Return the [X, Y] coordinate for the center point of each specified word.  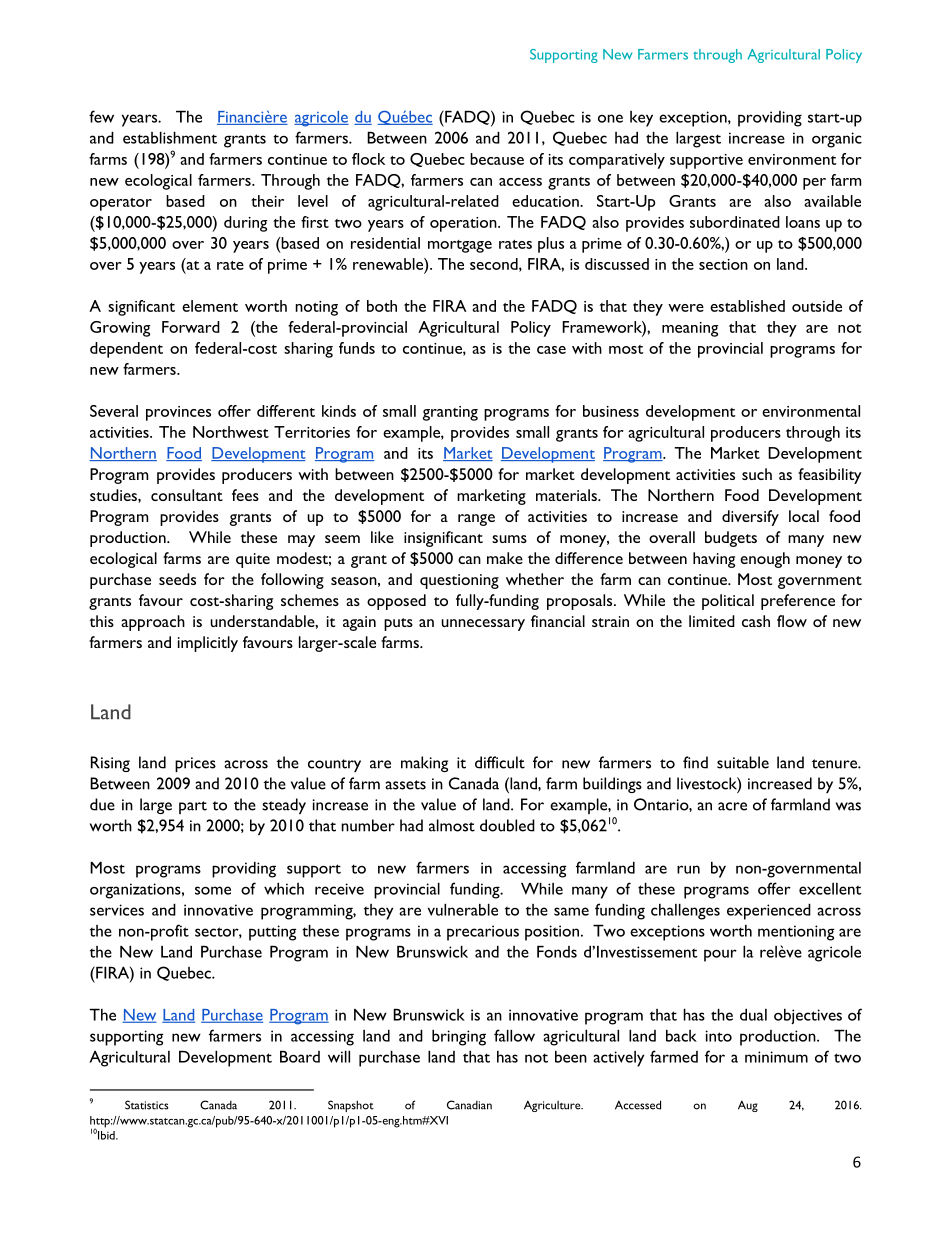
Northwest [231, 432]
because [497, 159]
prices [195, 764]
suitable [743, 762]
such [757, 474]
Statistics [147, 1105]
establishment [170, 138]
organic [837, 140]
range [476, 520]
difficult [500, 762]
